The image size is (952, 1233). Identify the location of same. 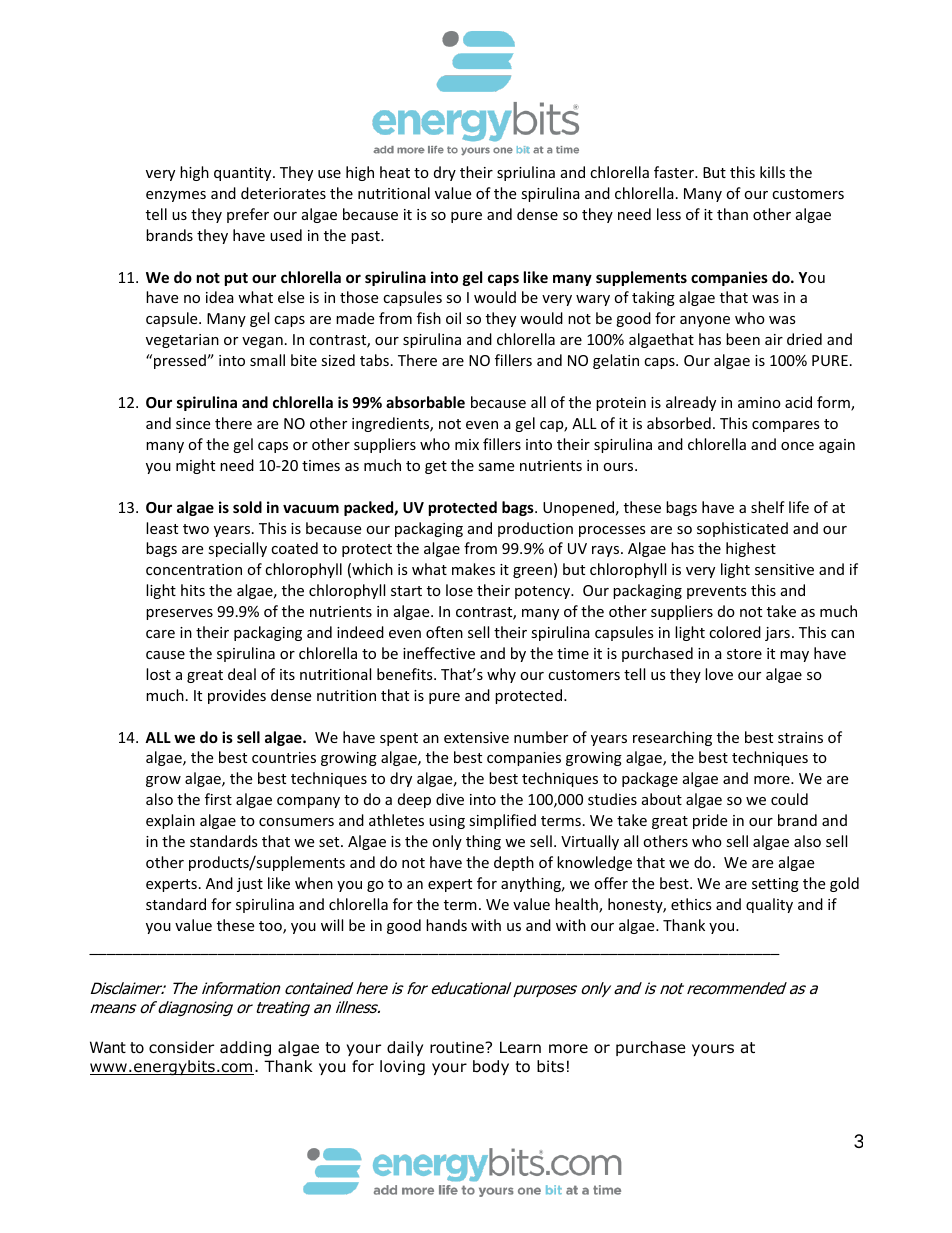
(496, 467).
